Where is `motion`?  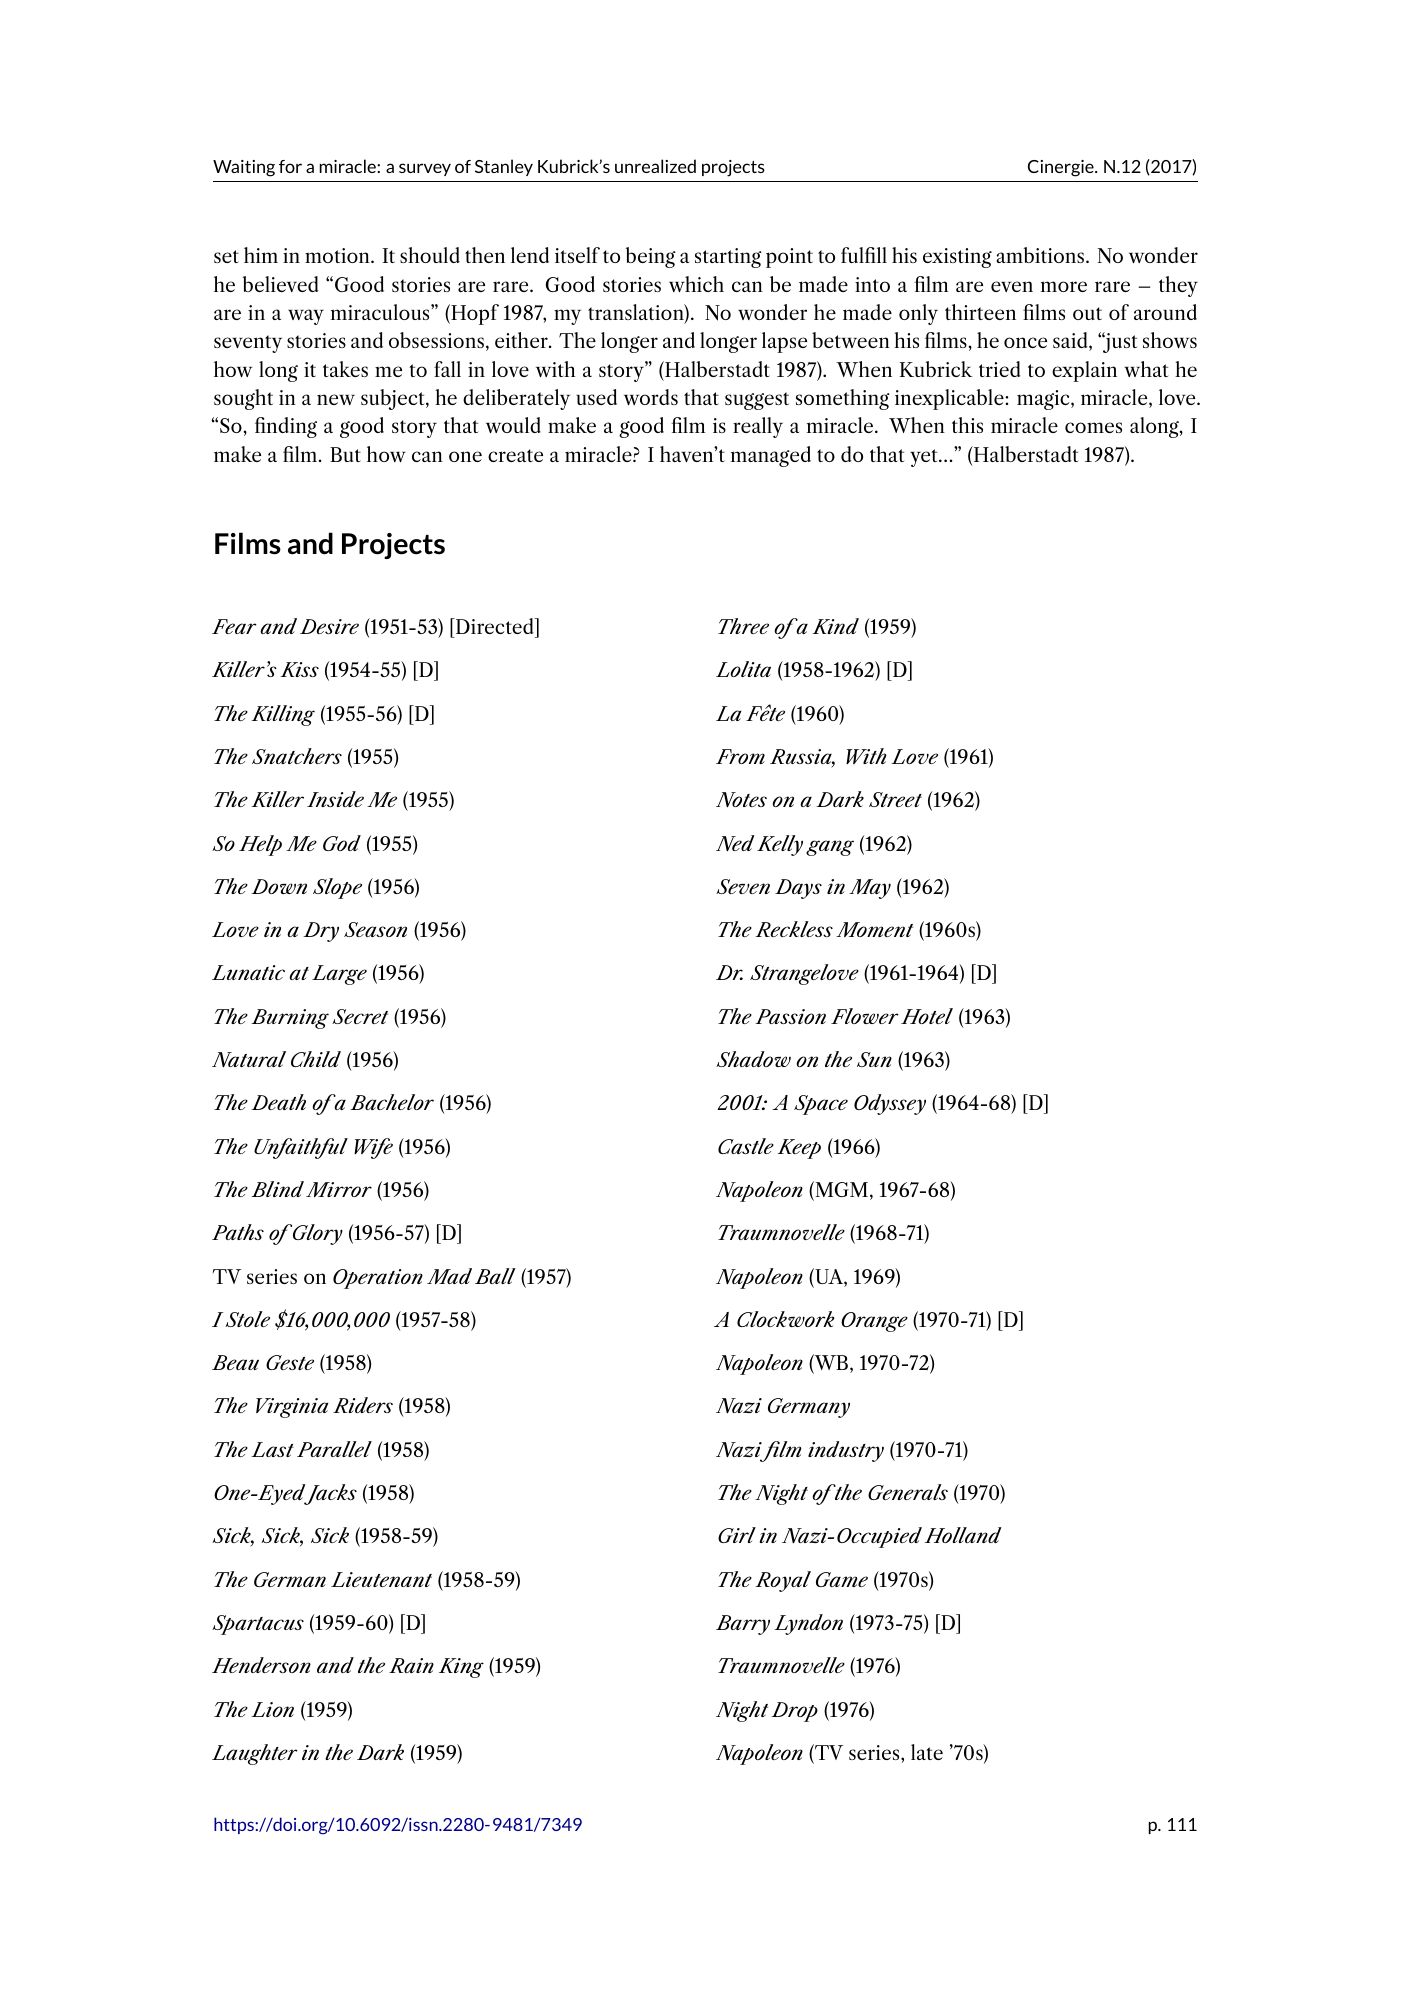
motion is located at coordinates (338, 255).
